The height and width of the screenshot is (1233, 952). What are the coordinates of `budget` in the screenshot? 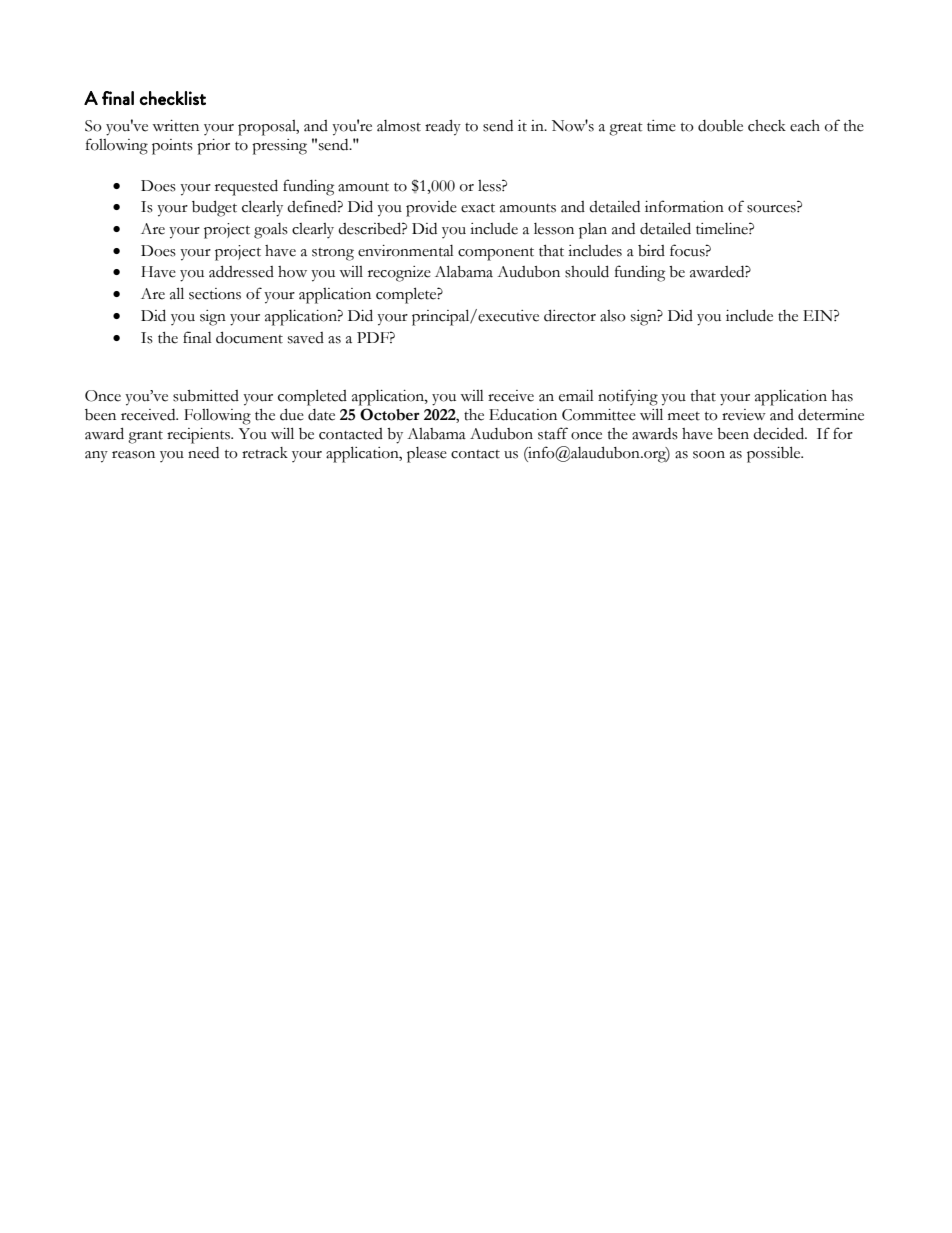 It's located at (214, 208).
